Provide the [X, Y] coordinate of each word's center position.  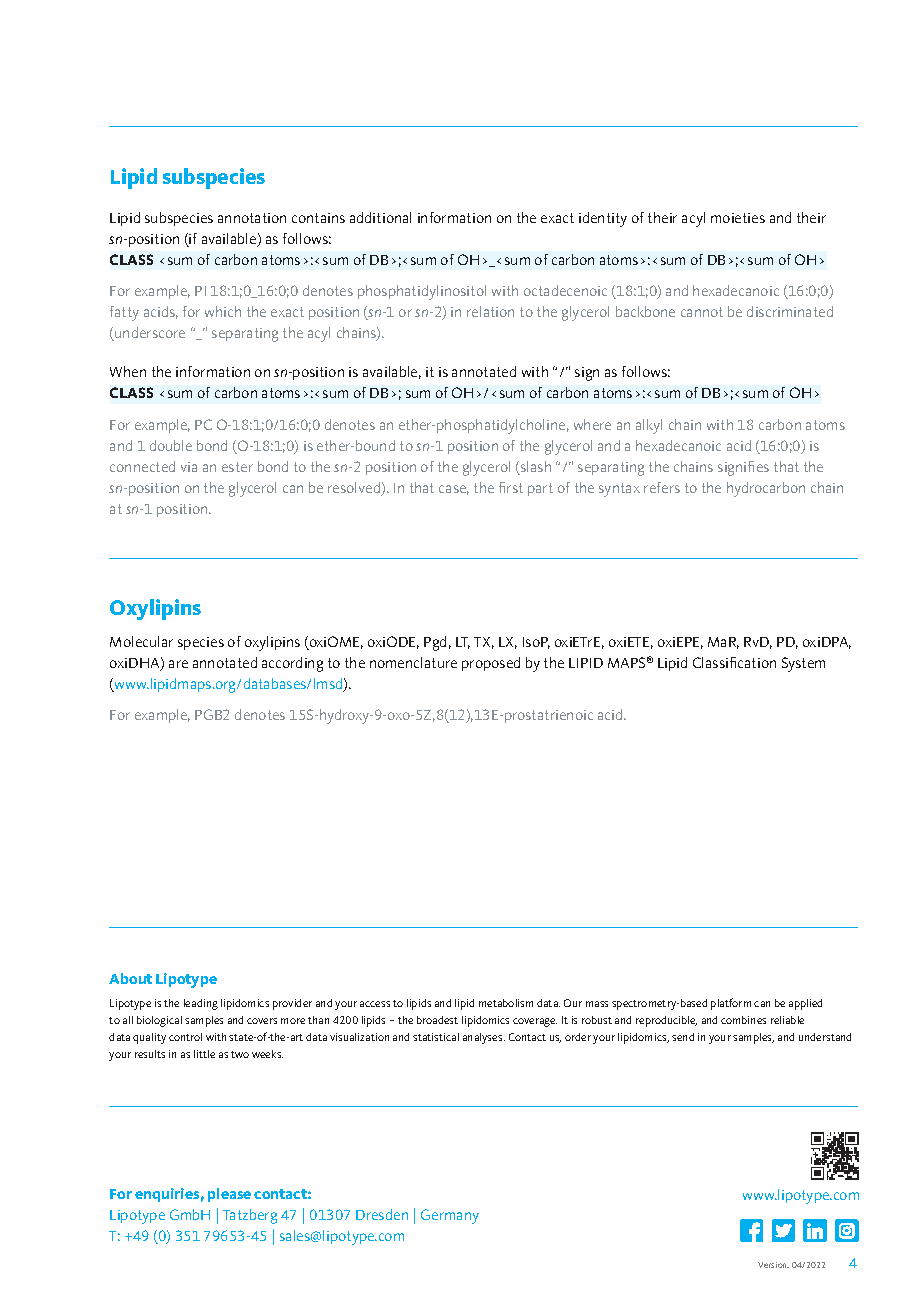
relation [490, 311]
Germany [450, 1216]
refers [662, 487]
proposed [491, 664]
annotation [252, 218]
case [454, 490]
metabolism [506, 1003]
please [229, 1195]
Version [773, 1265]
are [178, 664]
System [803, 664]
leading [201, 1004]
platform [731, 1004]
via [189, 467]
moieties [738, 218]
